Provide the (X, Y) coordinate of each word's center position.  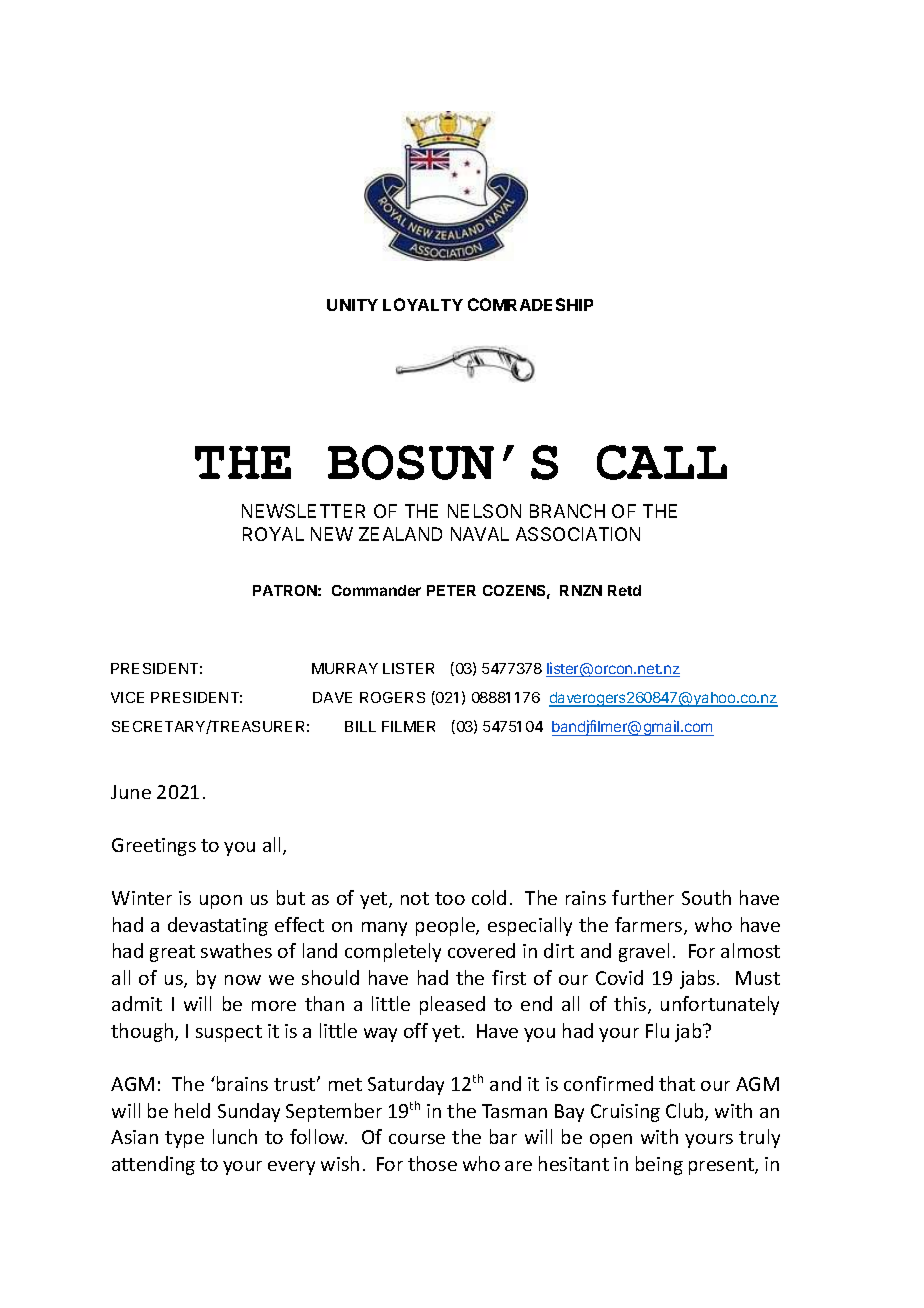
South (706, 897)
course (417, 1139)
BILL (360, 726)
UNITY (352, 305)
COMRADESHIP (530, 304)
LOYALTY (423, 304)
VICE (127, 697)
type (184, 1139)
